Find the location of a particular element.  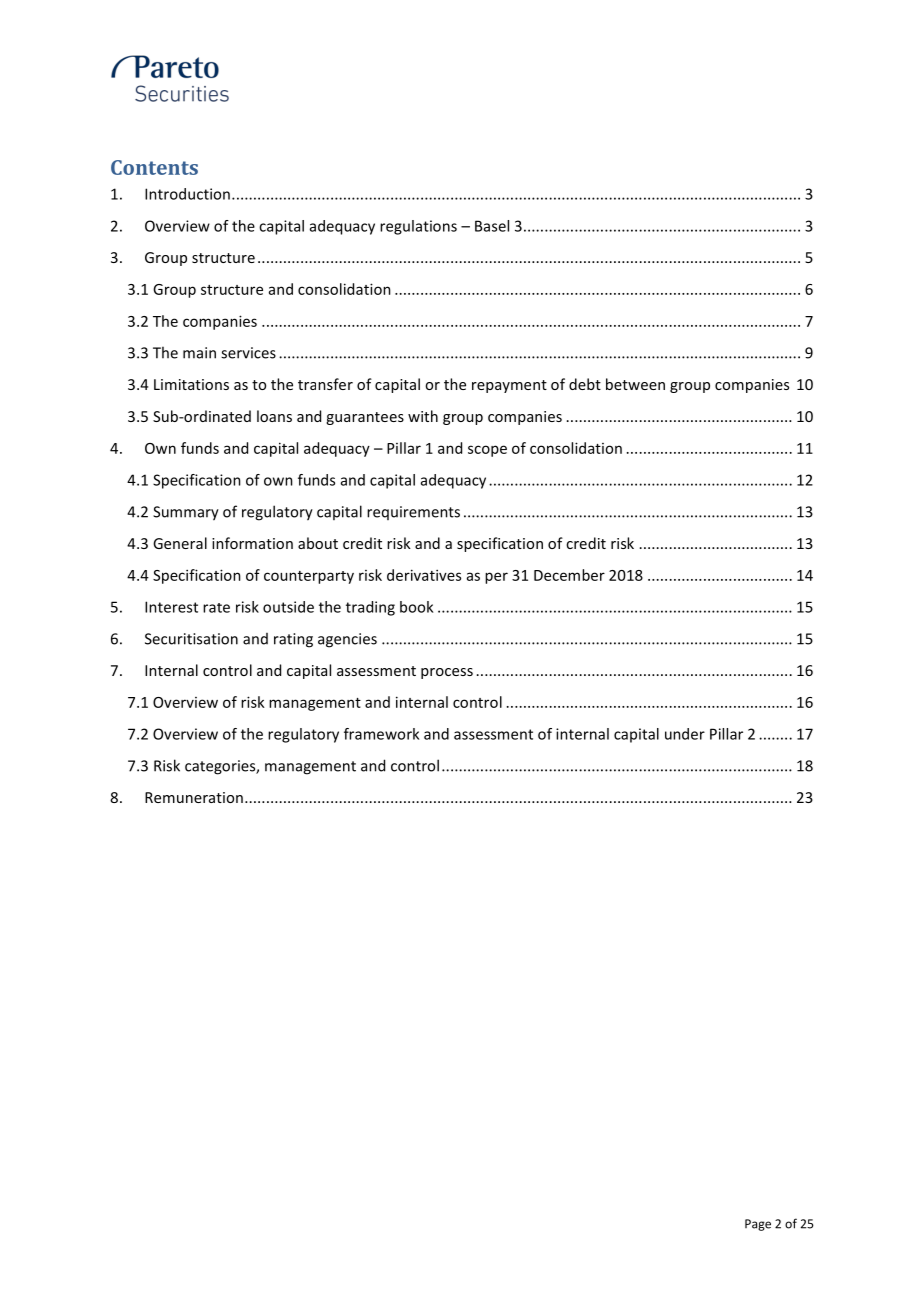

Contents is located at coordinates (154, 167).
